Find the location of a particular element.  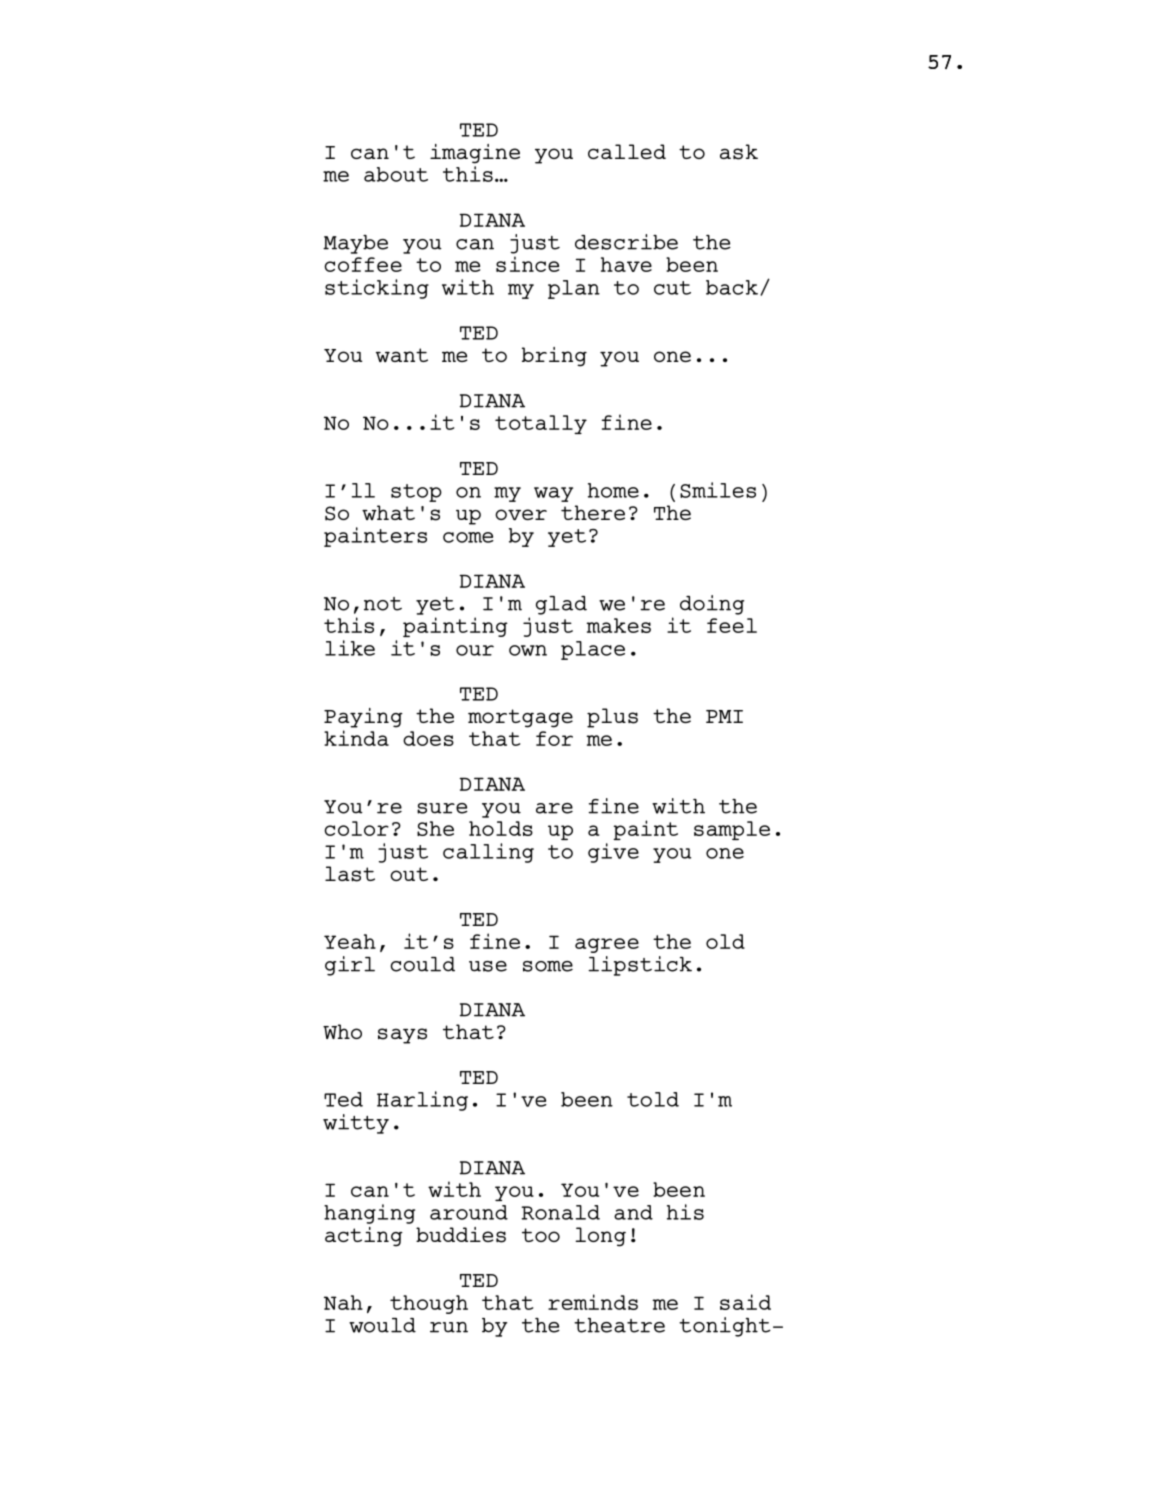

Smiles is located at coordinates (718, 490).
